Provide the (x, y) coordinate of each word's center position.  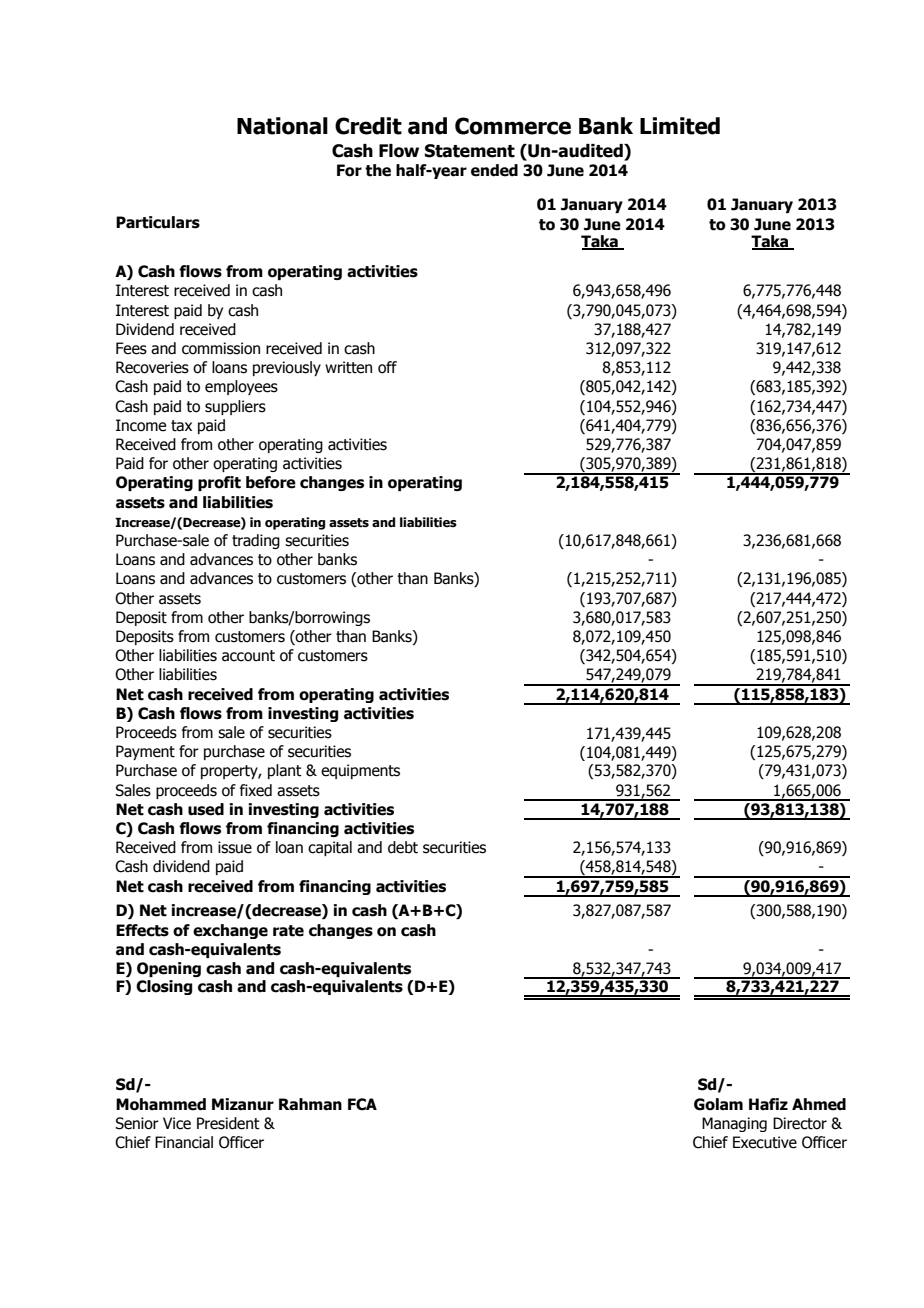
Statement (470, 151)
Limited (680, 126)
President (228, 1123)
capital (330, 848)
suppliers (235, 407)
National (282, 126)
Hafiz (768, 1104)
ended (494, 170)
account (248, 656)
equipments (360, 771)
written (348, 367)
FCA (362, 1104)
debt (403, 847)
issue (235, 847)
